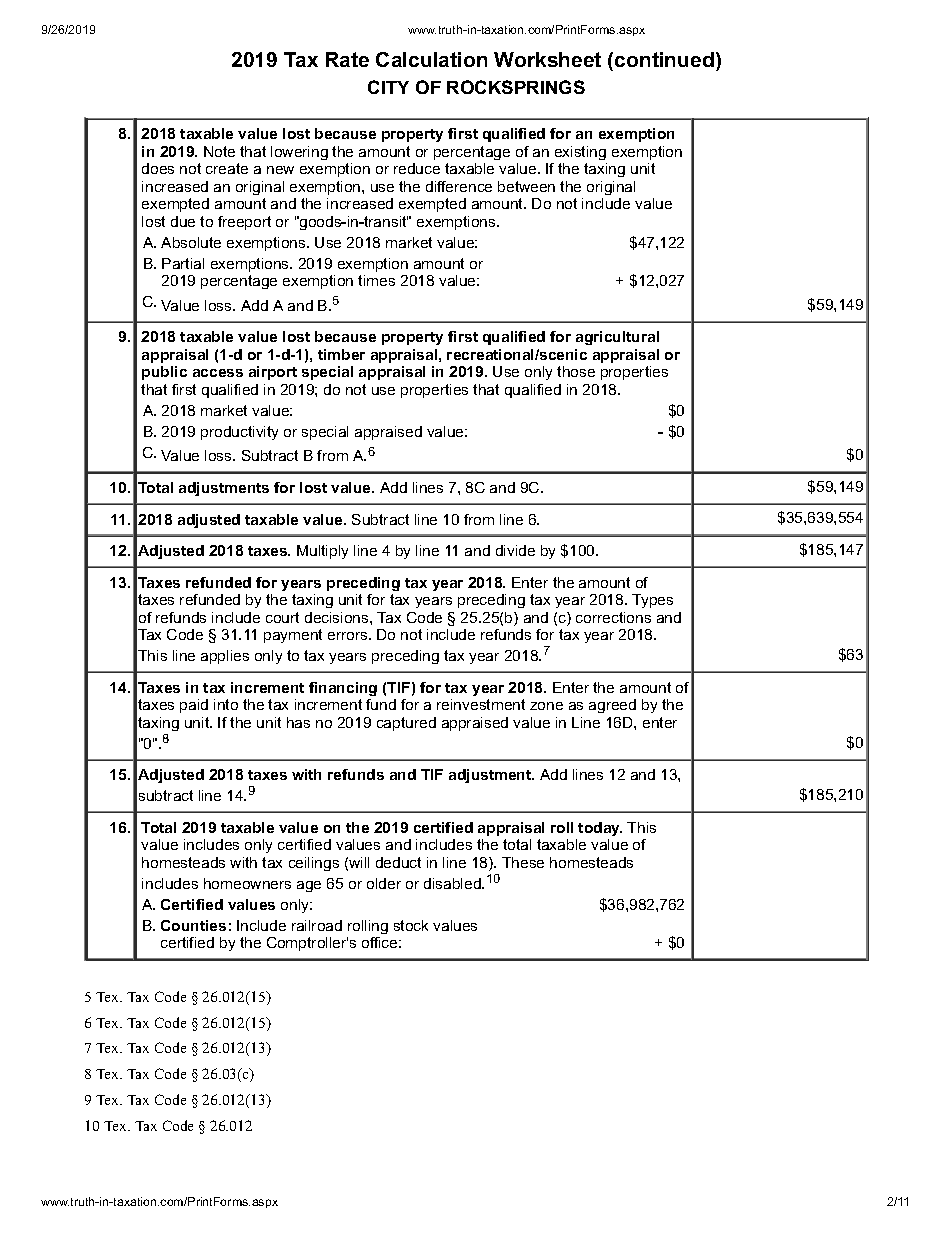 The height and width of the screenshot is (1233, 952). Describe the element at coordinates (547, 59) in the screenshot. I see `Worksheet` at that location.
